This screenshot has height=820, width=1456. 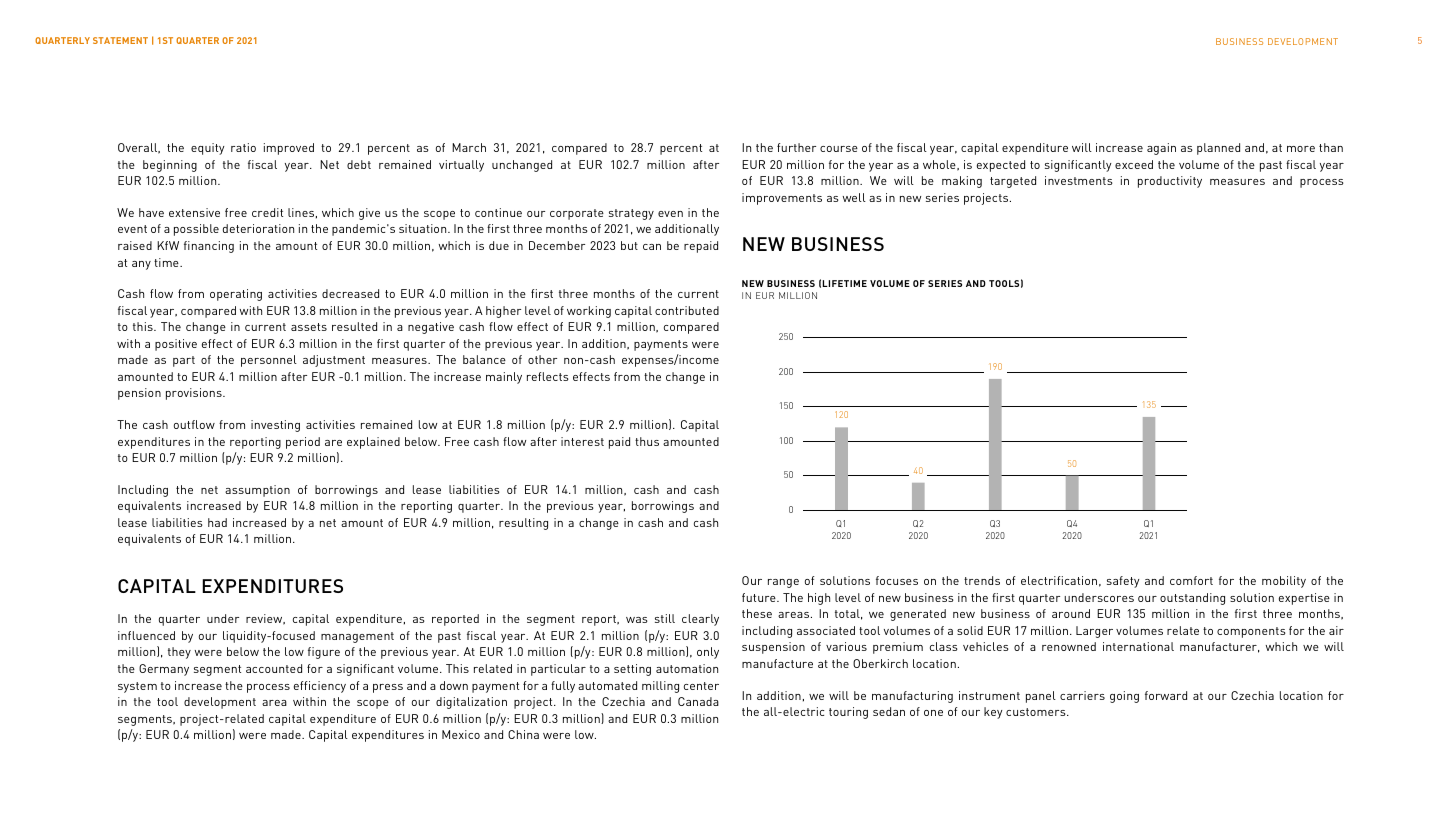 What do you see at coordinates (796, 147) in the screenshot?
I see `further` at bounding box center [796, 147].
